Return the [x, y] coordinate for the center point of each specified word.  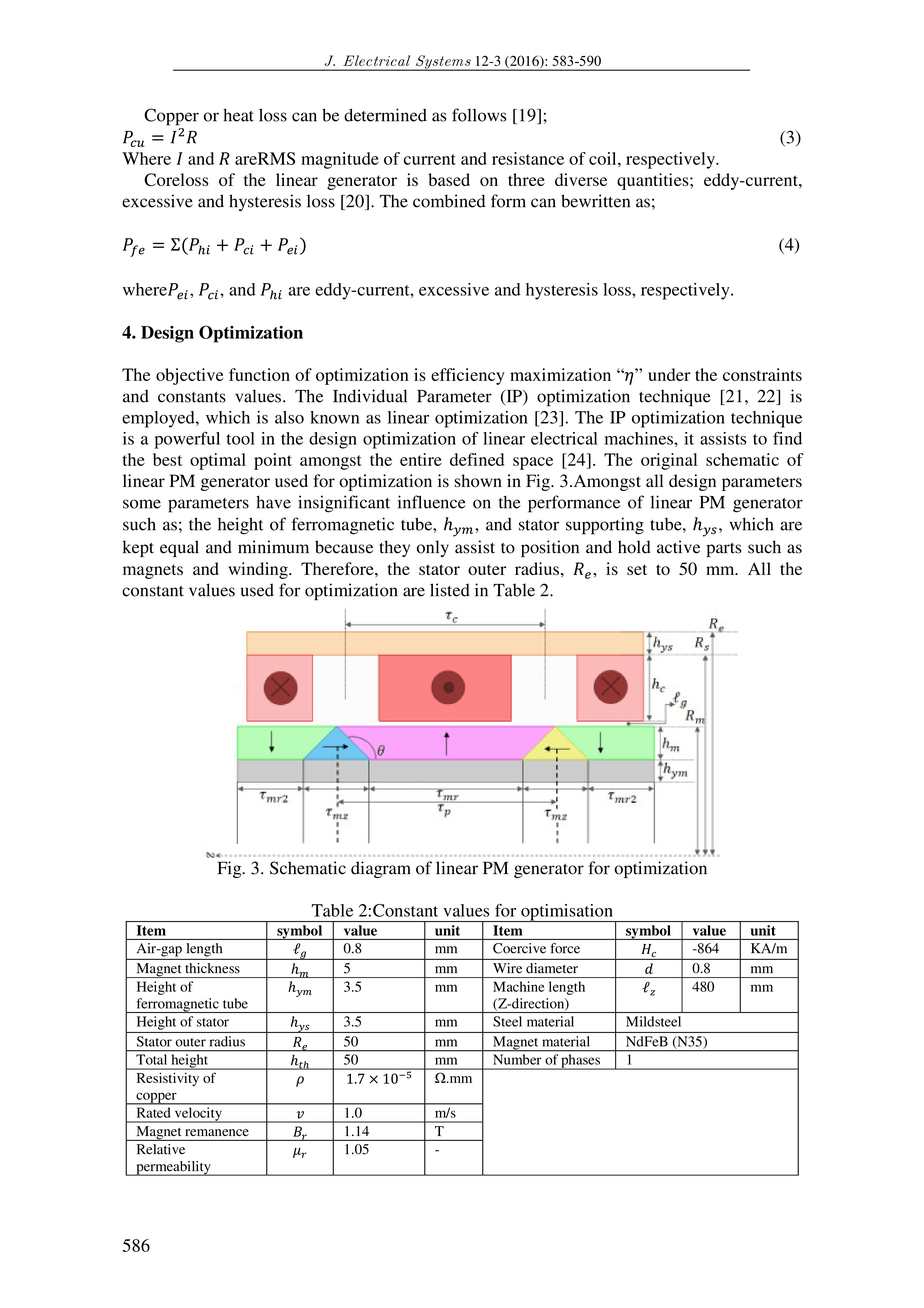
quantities [654, 181]
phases [580, 1062]
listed [450, 590]
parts [723, 550]
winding [259, 570]
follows [479, 115]
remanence [217, 1132]
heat [238, 115]
